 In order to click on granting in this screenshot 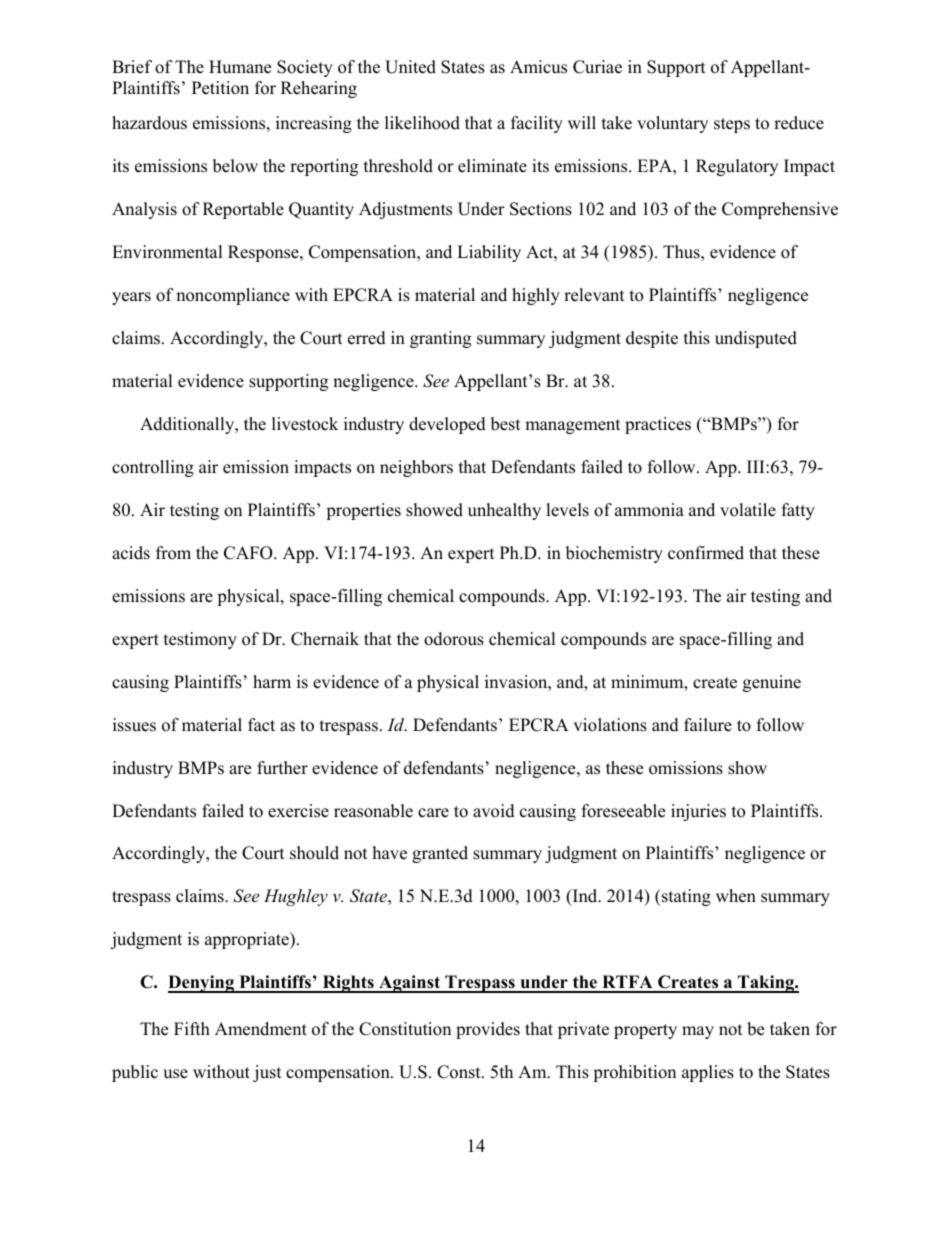, I will do `click(440, 339)`.
